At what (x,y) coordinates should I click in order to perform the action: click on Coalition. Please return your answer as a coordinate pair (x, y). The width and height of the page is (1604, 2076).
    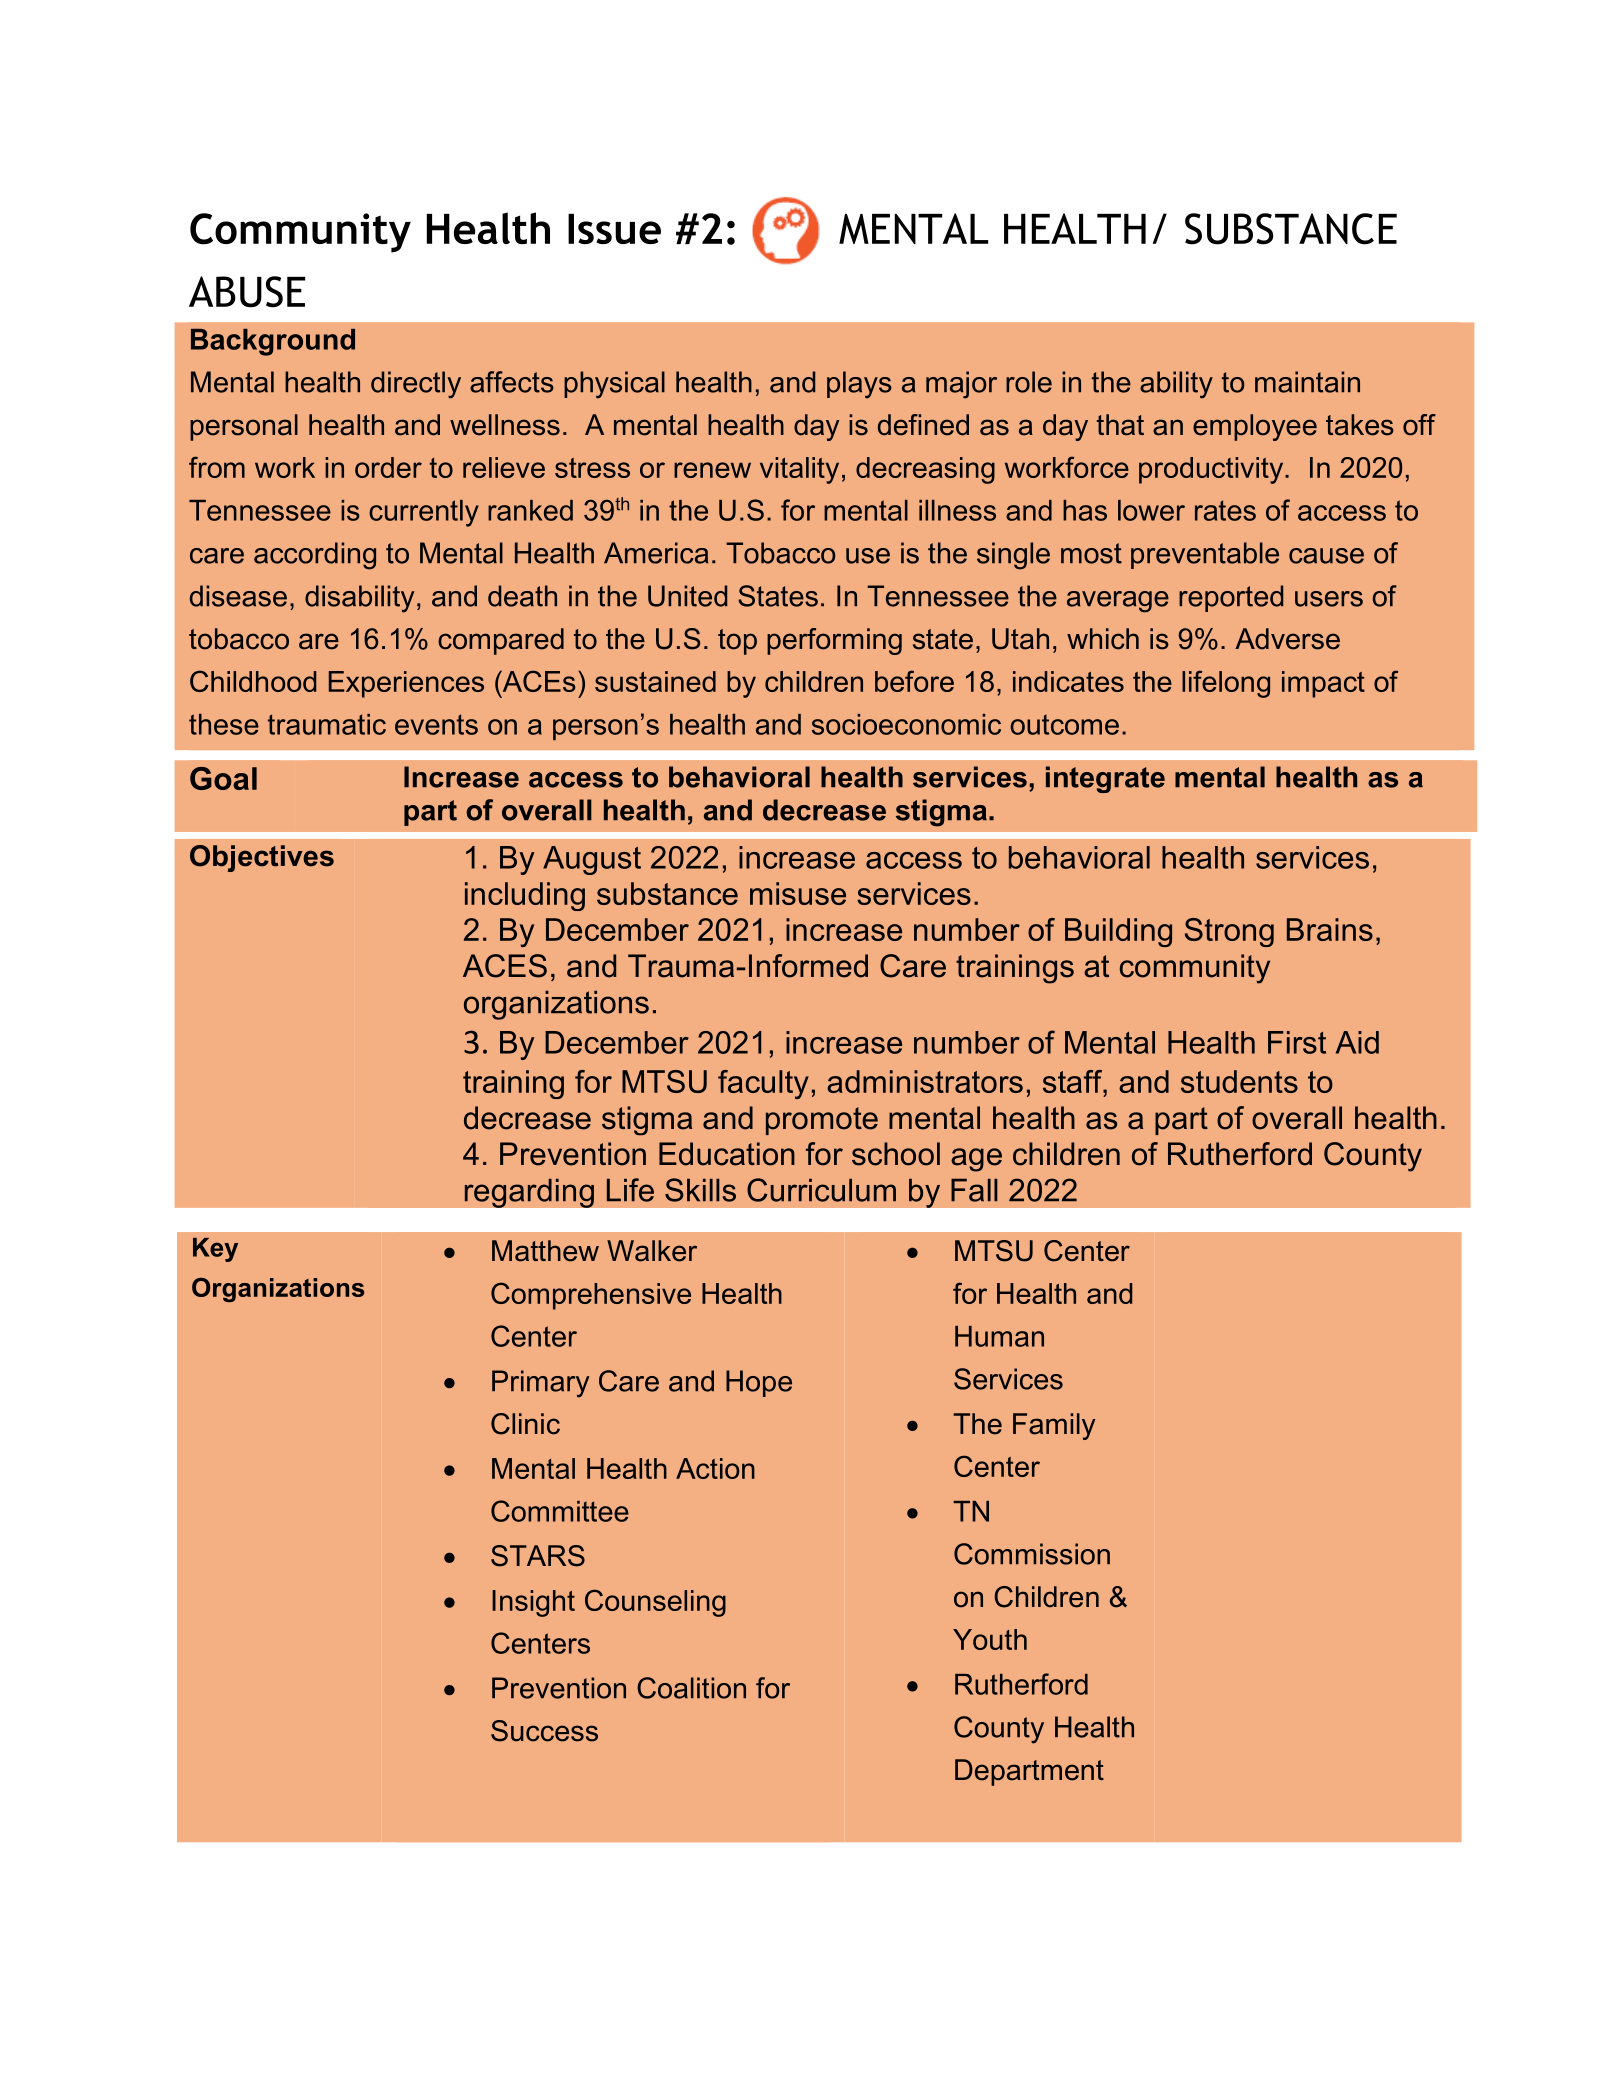
    Looking at the image, I should click on (691, 1688).
